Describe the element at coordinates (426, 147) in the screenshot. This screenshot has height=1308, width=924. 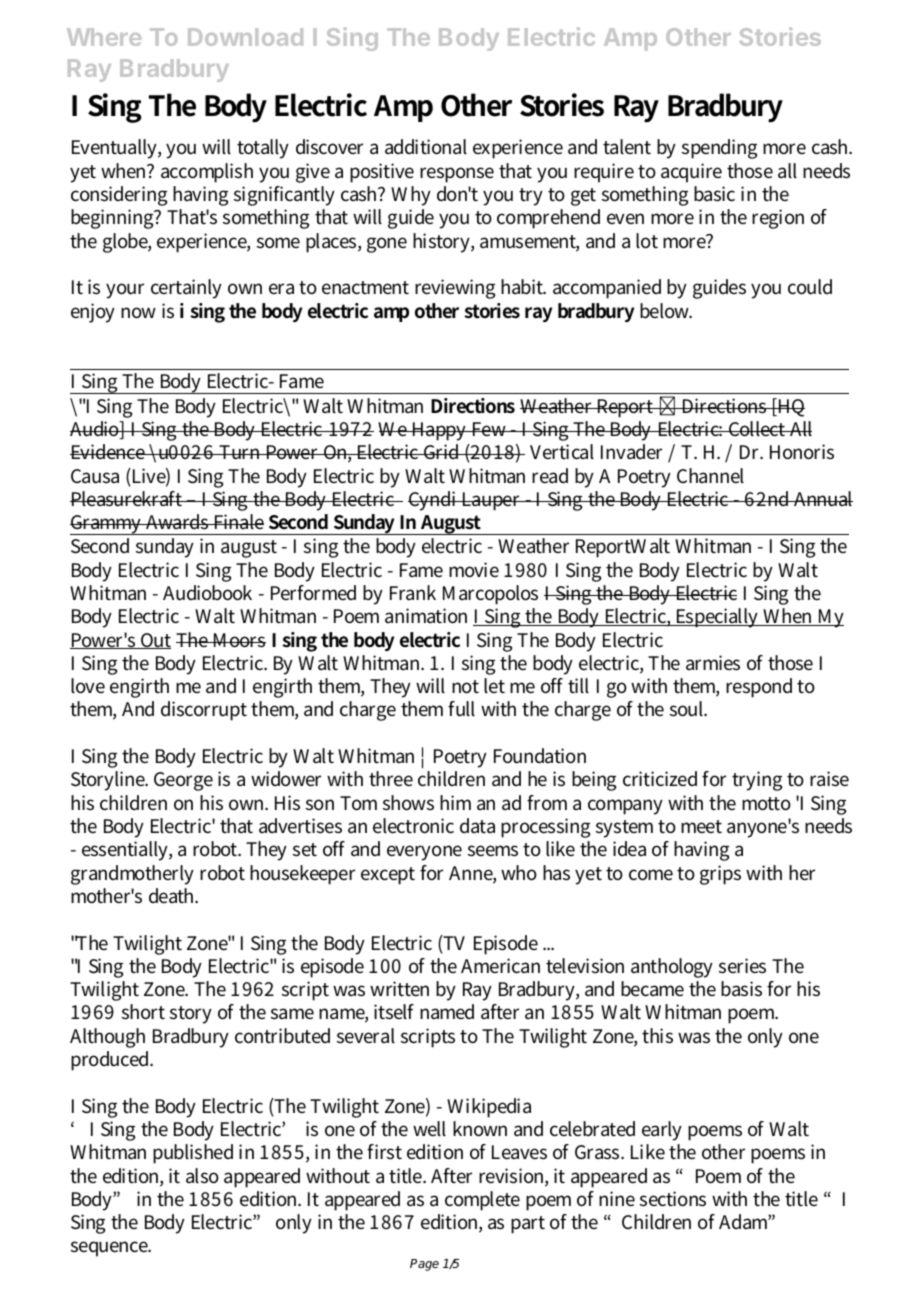
I see `additional` at that location.
